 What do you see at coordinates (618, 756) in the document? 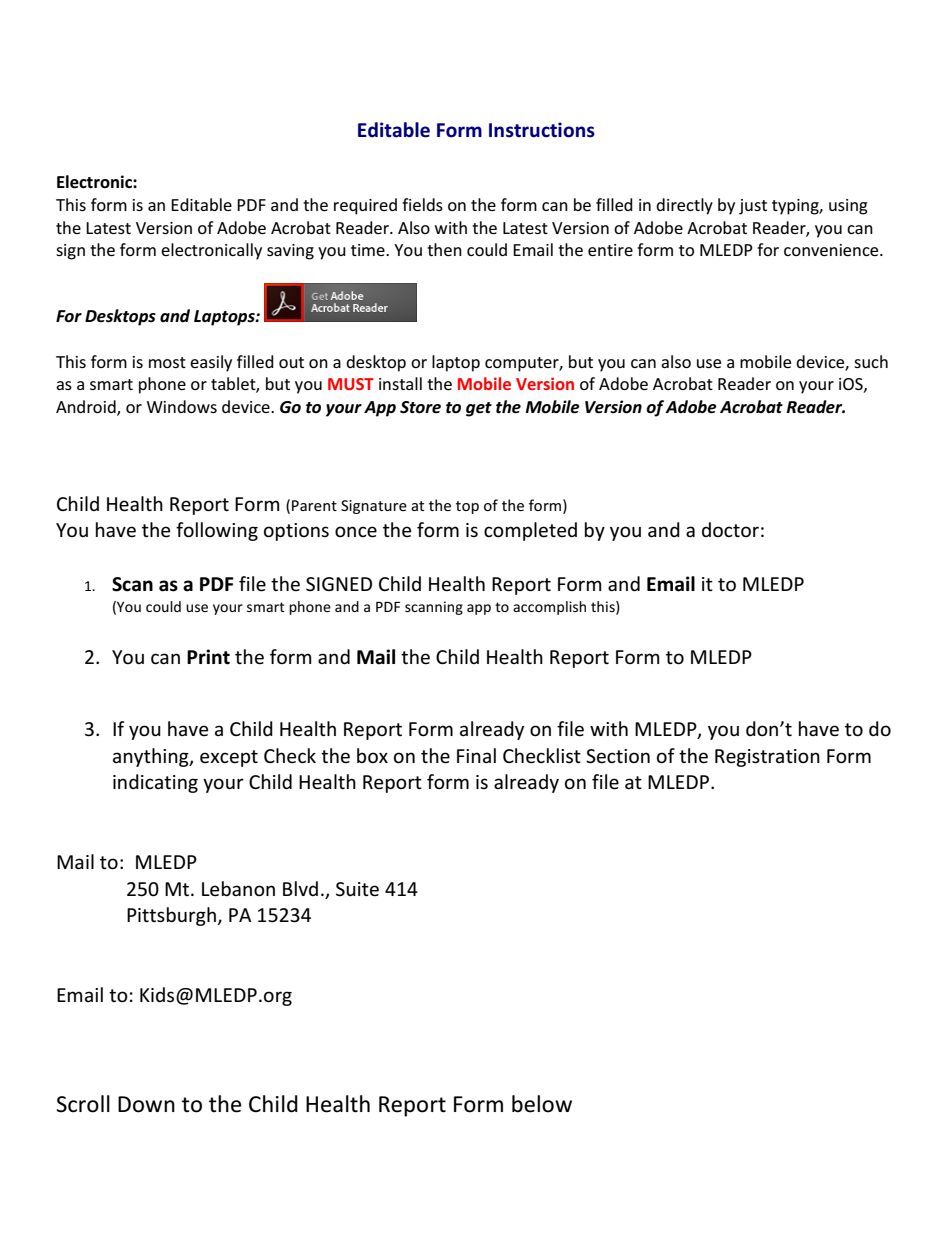
I see `Section` at bounding box center [618, 756].
